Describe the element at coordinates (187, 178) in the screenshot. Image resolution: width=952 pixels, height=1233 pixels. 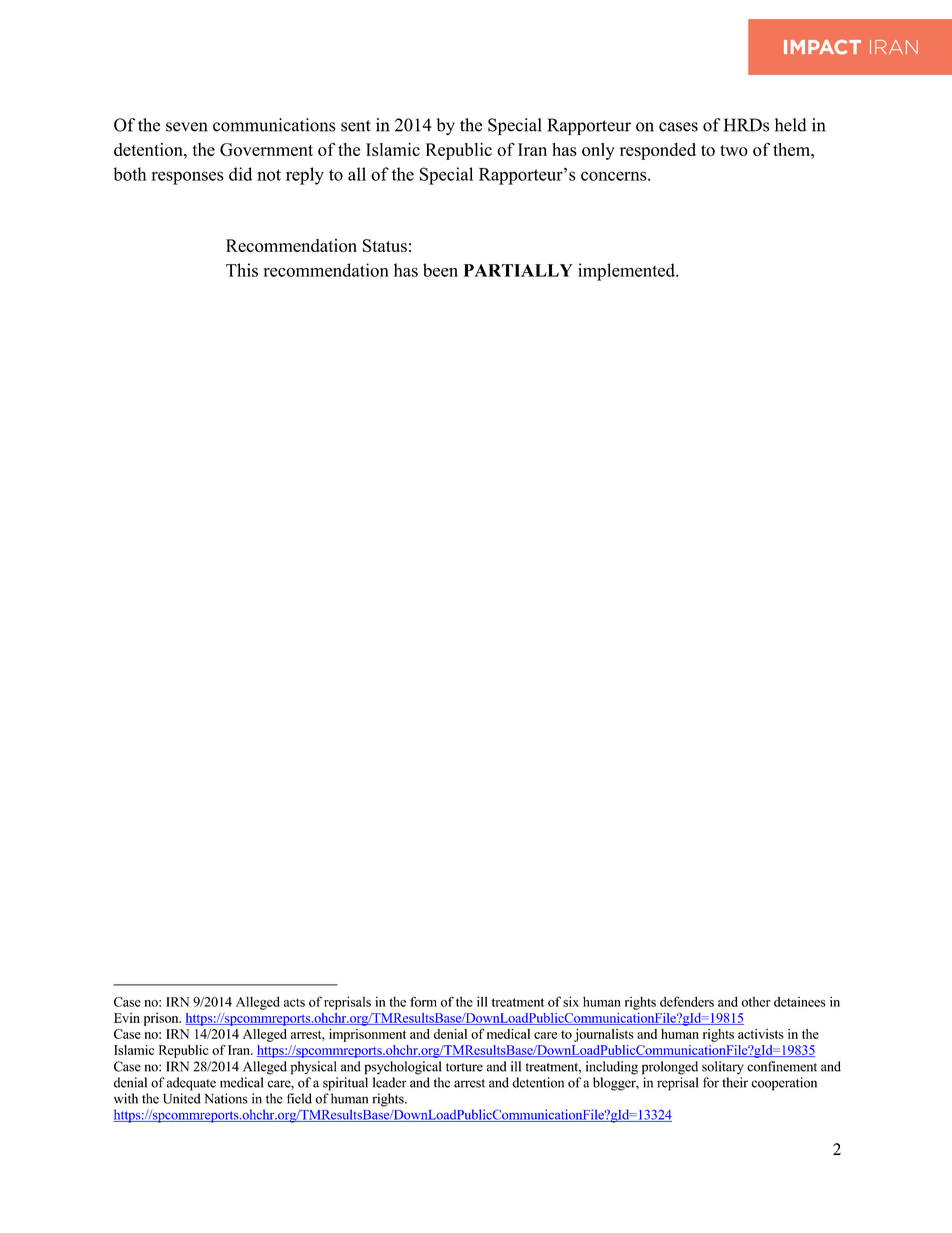
I see `responses` at that location.
